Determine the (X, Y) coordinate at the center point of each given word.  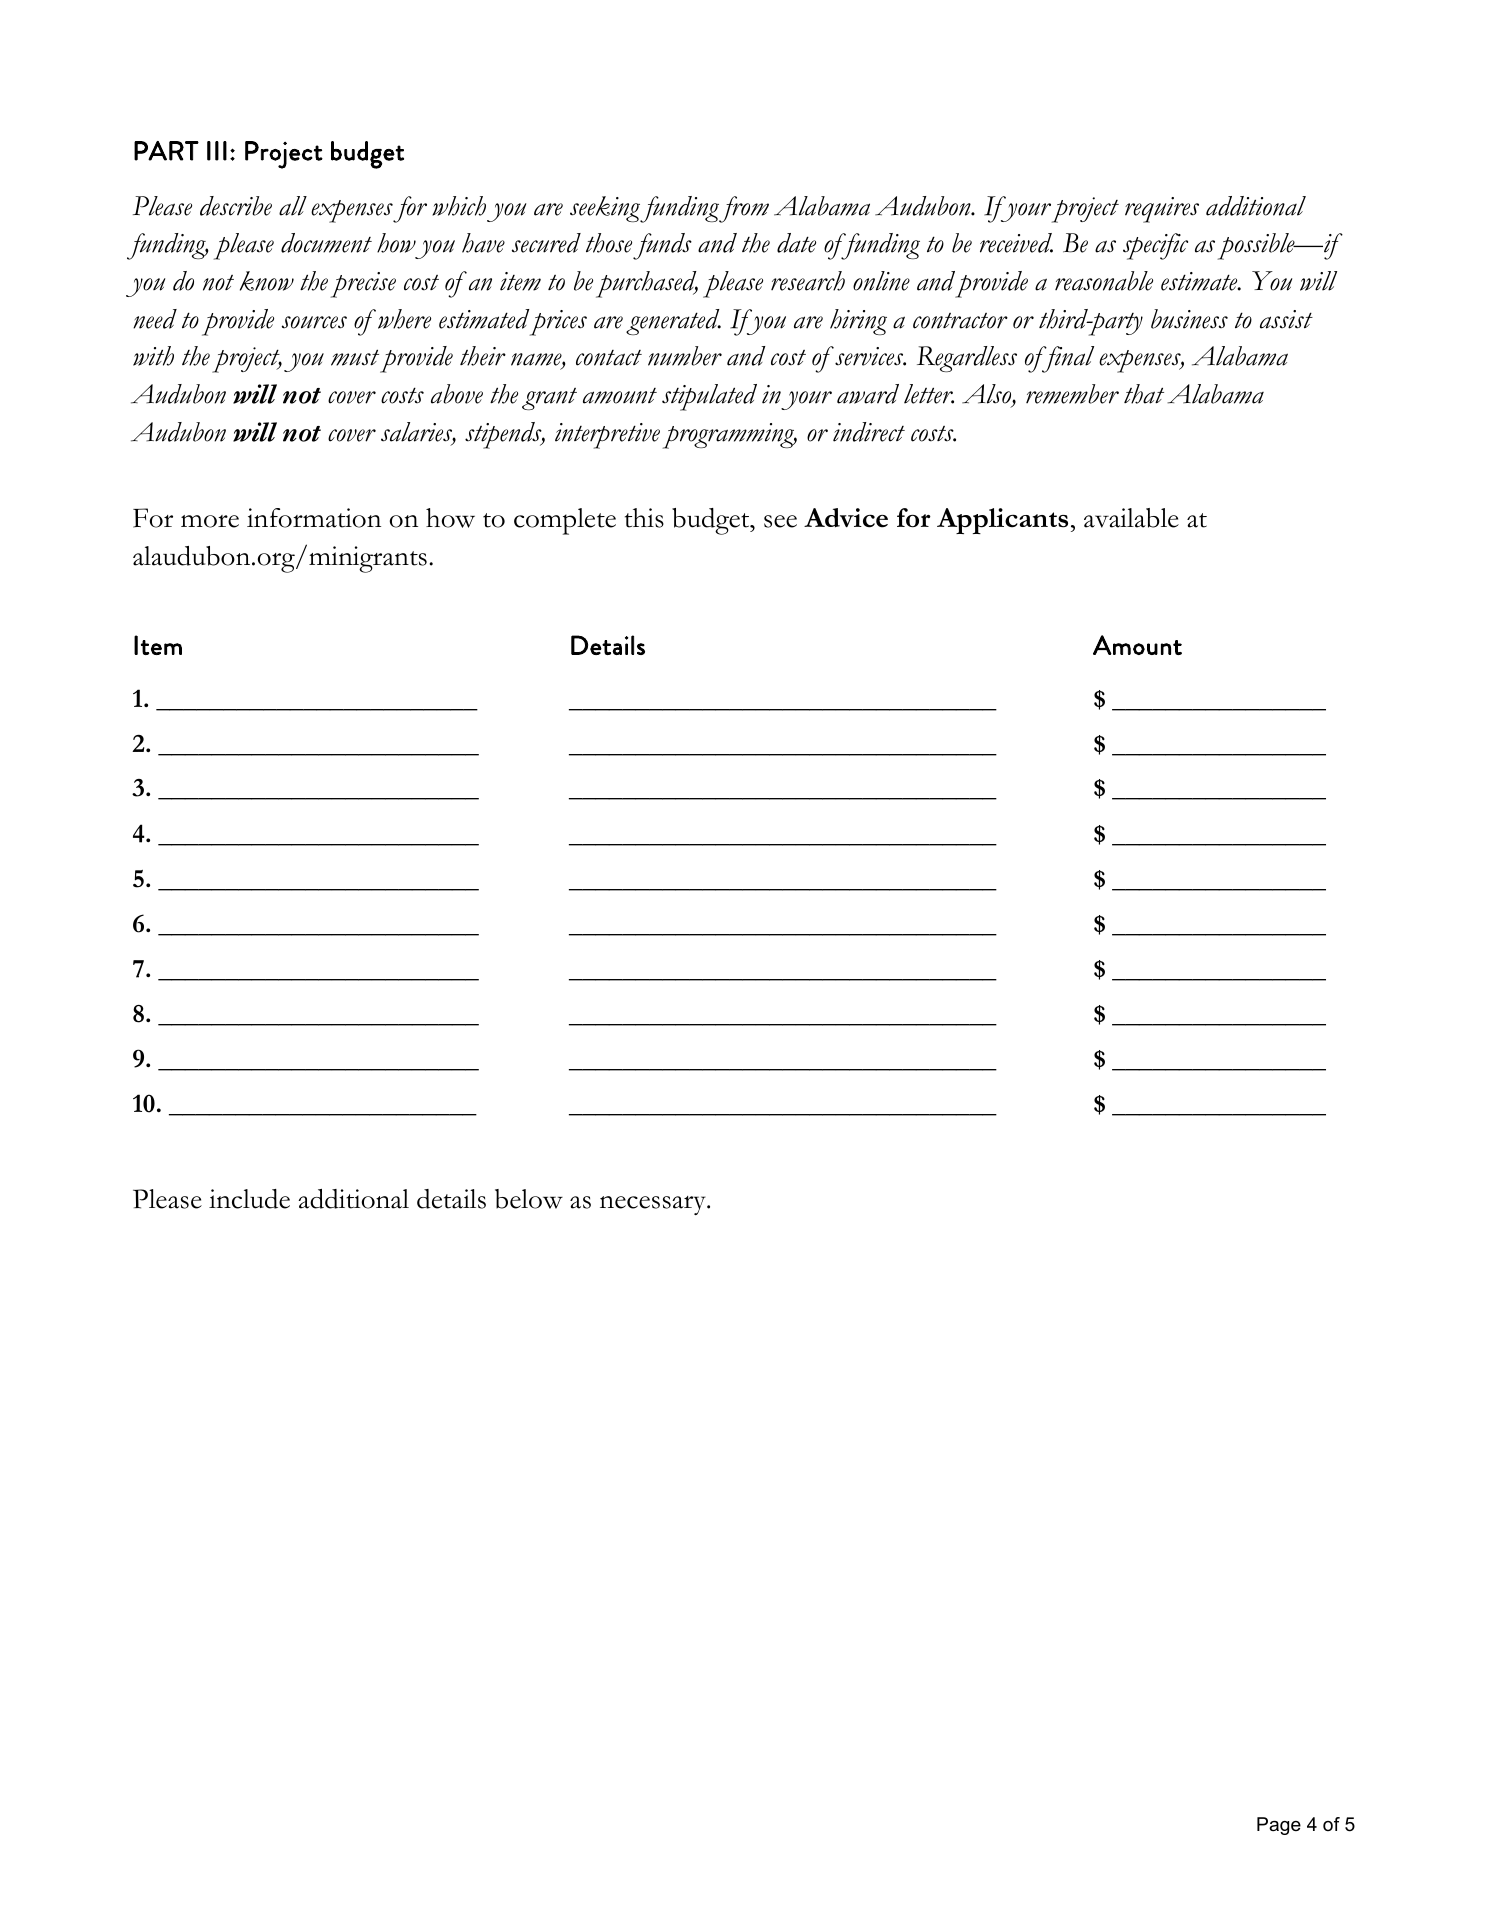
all (293, 206)
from (744, 209)
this (644, 518)
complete (565, 521)
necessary (654, 1205)
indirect (869, 432)
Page (1279, 1826)
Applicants (1002, 521)
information (314, 518)
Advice (846, 518)
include (249, 1199)
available (1131, 518)
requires (1162, 210)
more (210, 521)
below (529, 1199)
